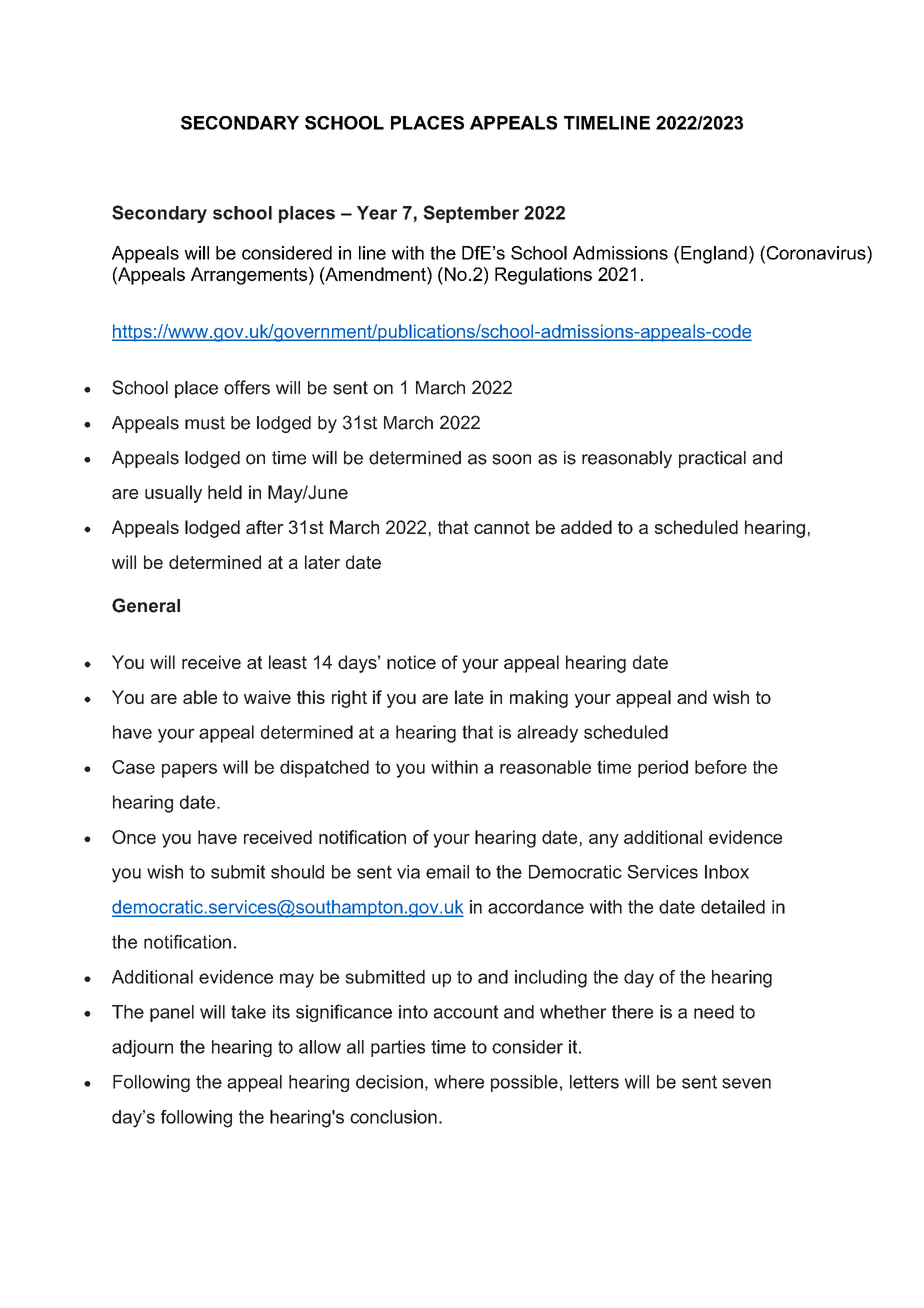  Describe the element at coordinates (248, 1012) in the screenshot. I see `take` at that location.
